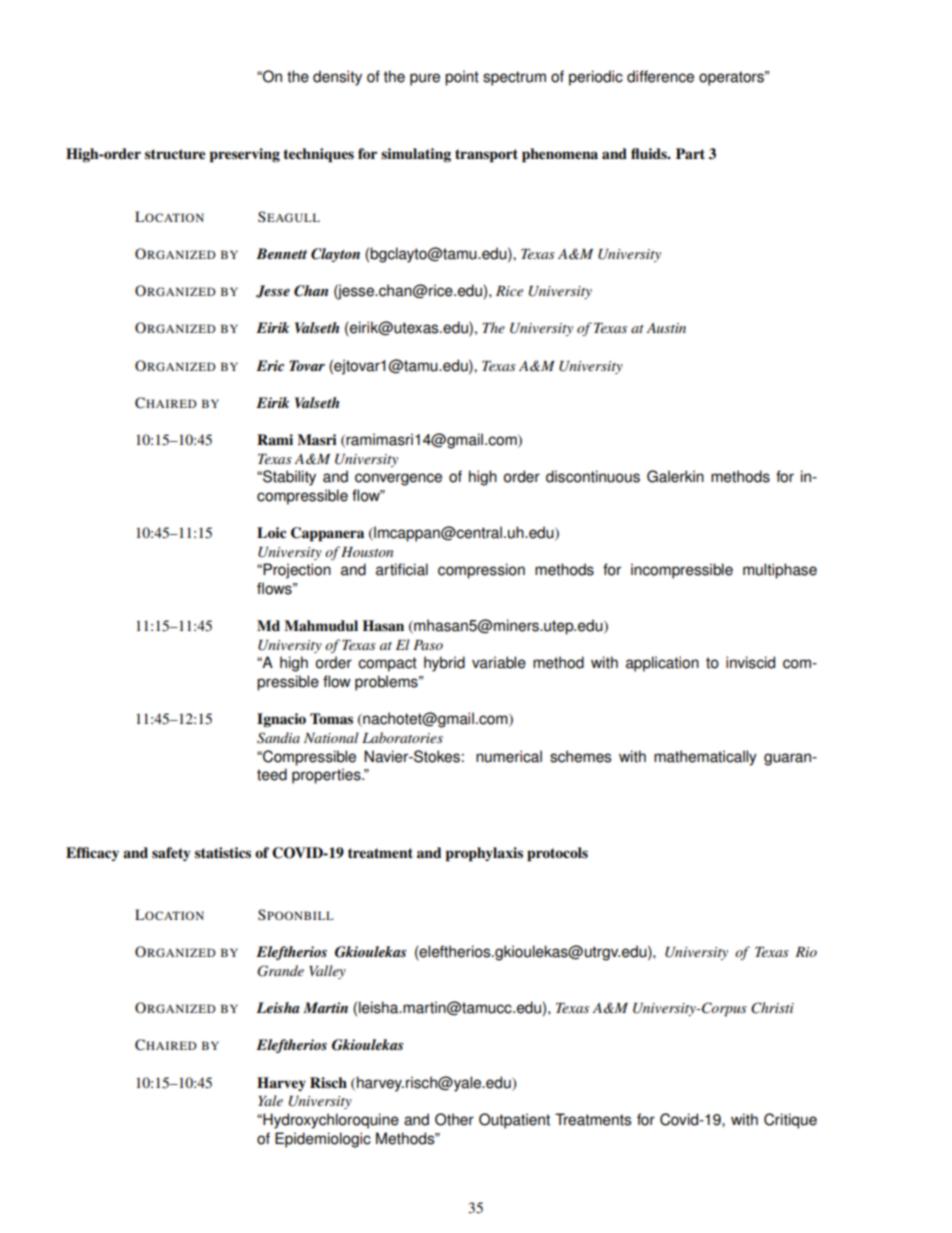 The height and width of the page is (1233, 952). What do you see at coordinates (402, 737) in the page?
I see `Laboratories` at bounding box center [402, 737].
